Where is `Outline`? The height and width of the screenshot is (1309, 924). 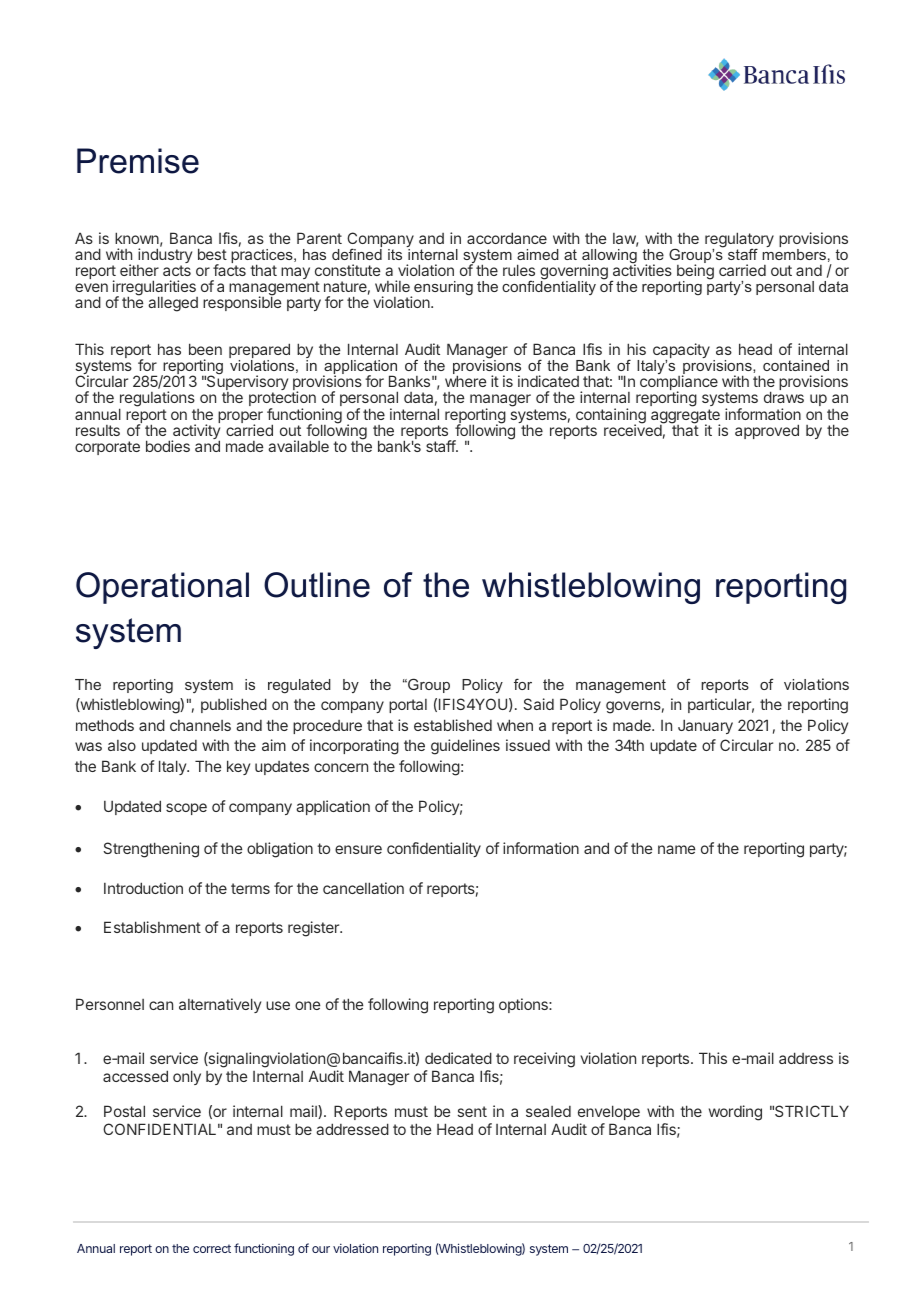
Outline is located at coordinates (317, 585).
